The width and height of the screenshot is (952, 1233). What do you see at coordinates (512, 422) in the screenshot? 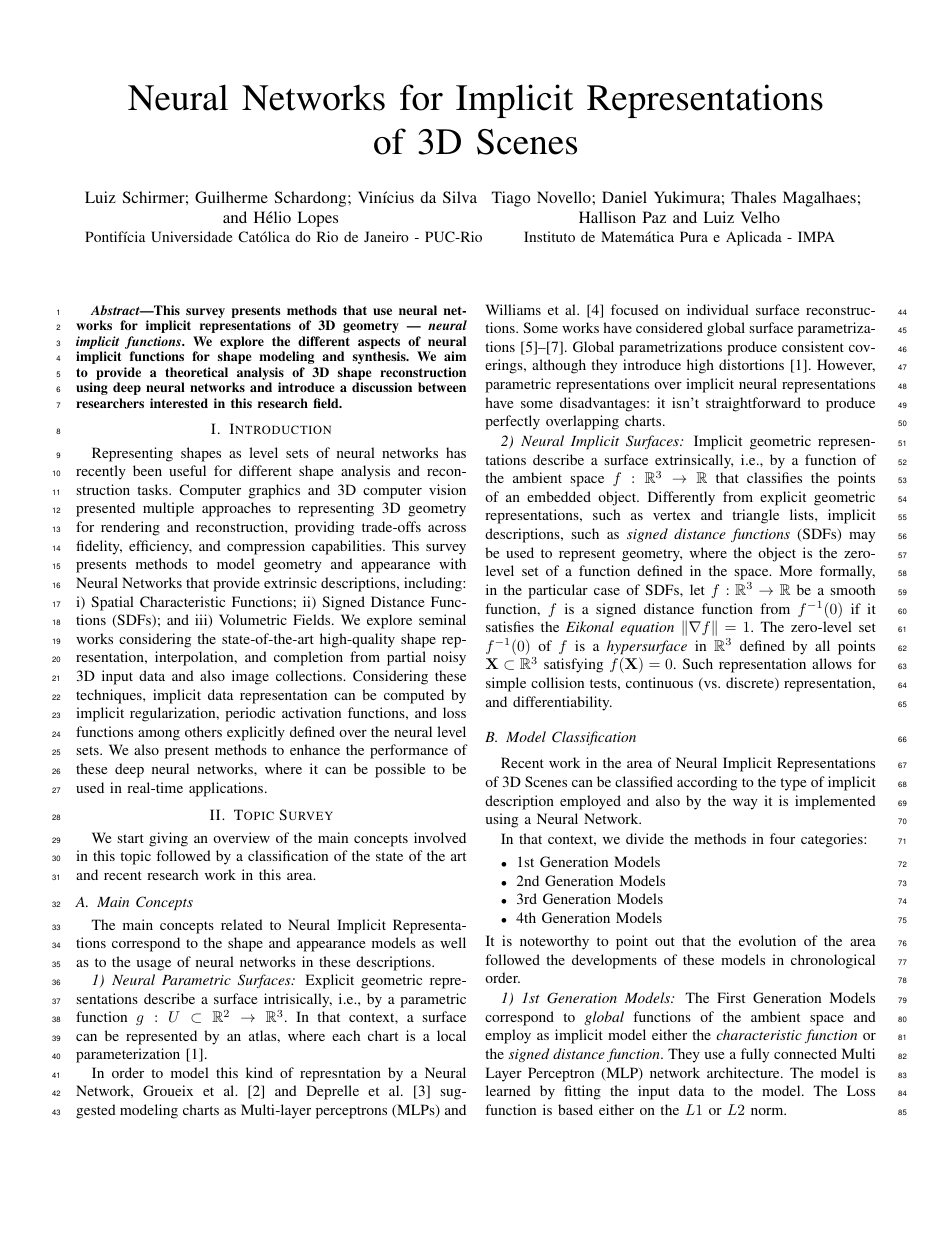
I see `perfectly` at bounding box center [512, 422].
